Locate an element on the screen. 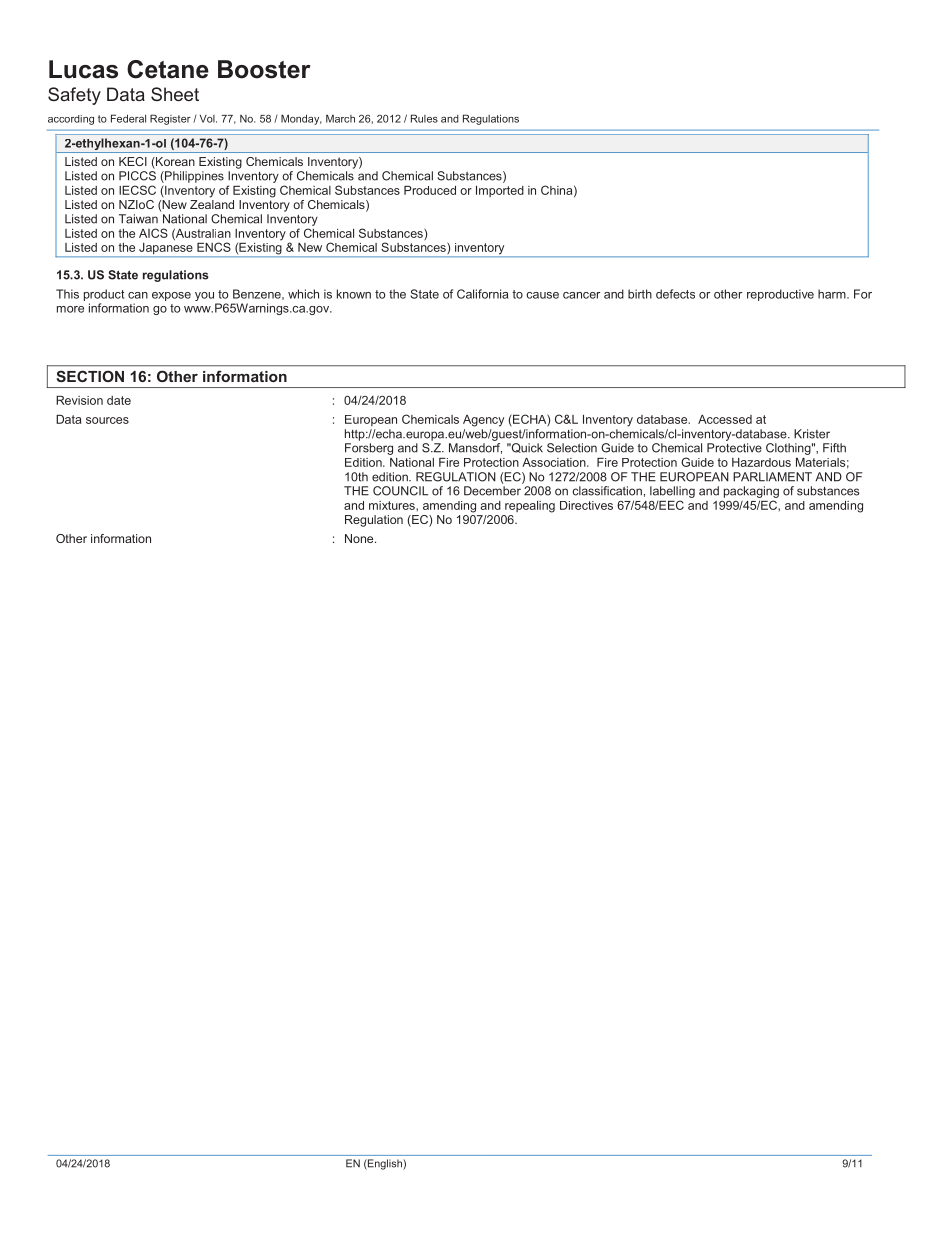 This screenshot has height=1233, width=952. Imported is located at coordinates (500, 191).
